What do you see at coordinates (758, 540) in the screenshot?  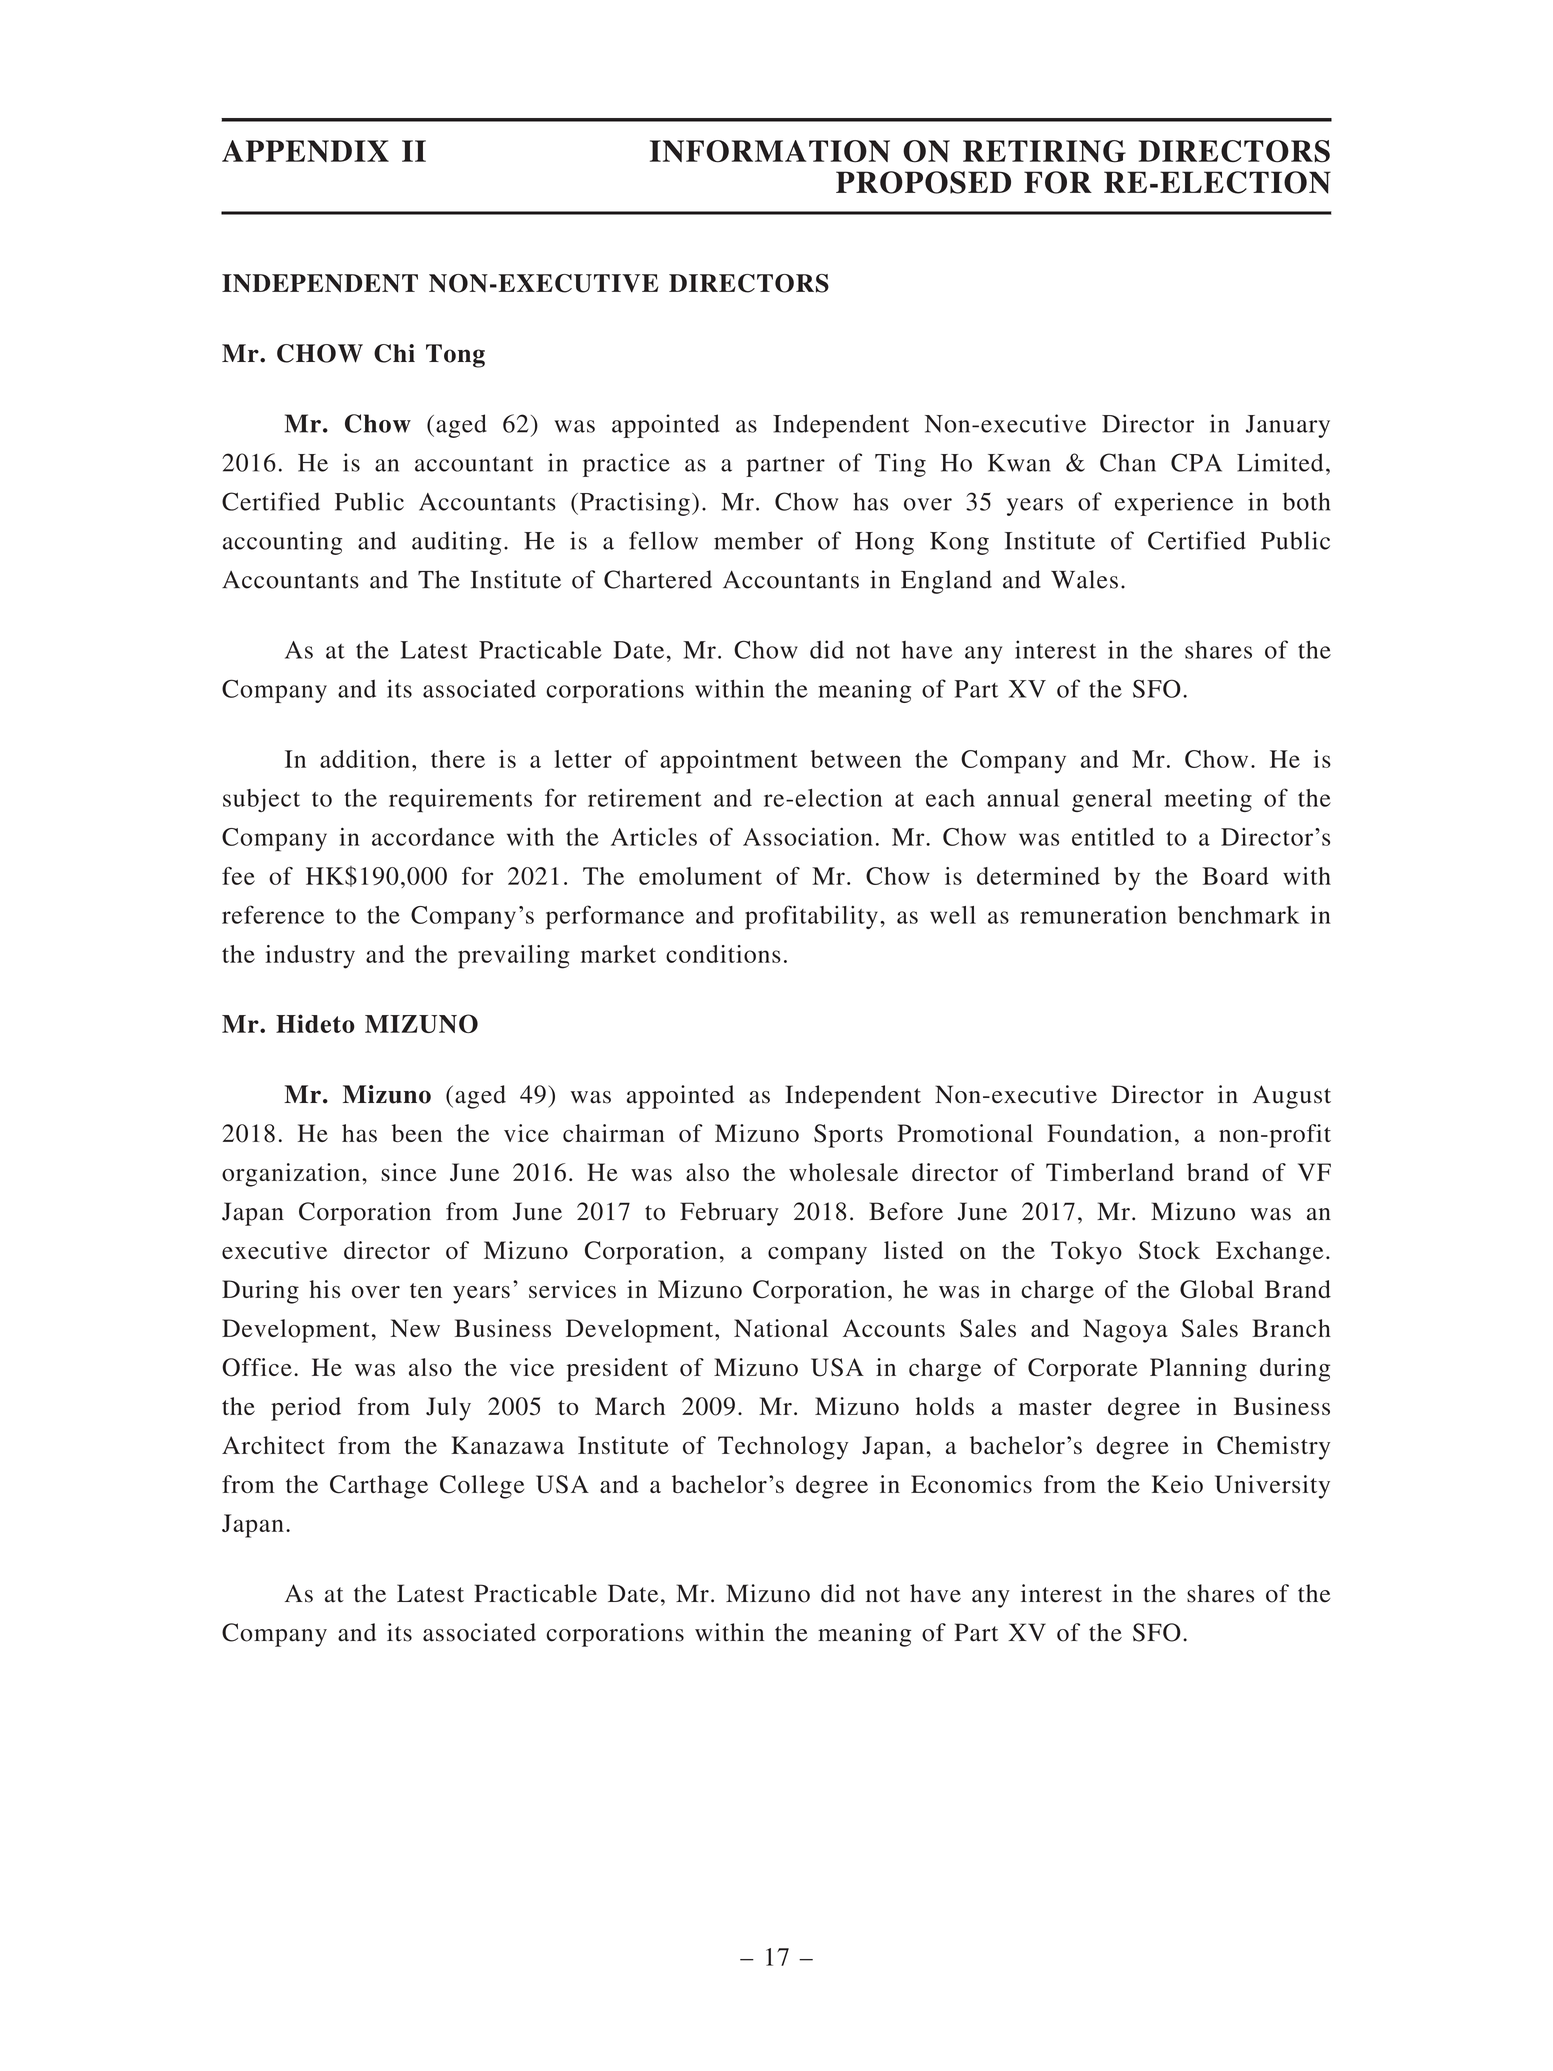 I see `member` at bounding box center [758, 540].
